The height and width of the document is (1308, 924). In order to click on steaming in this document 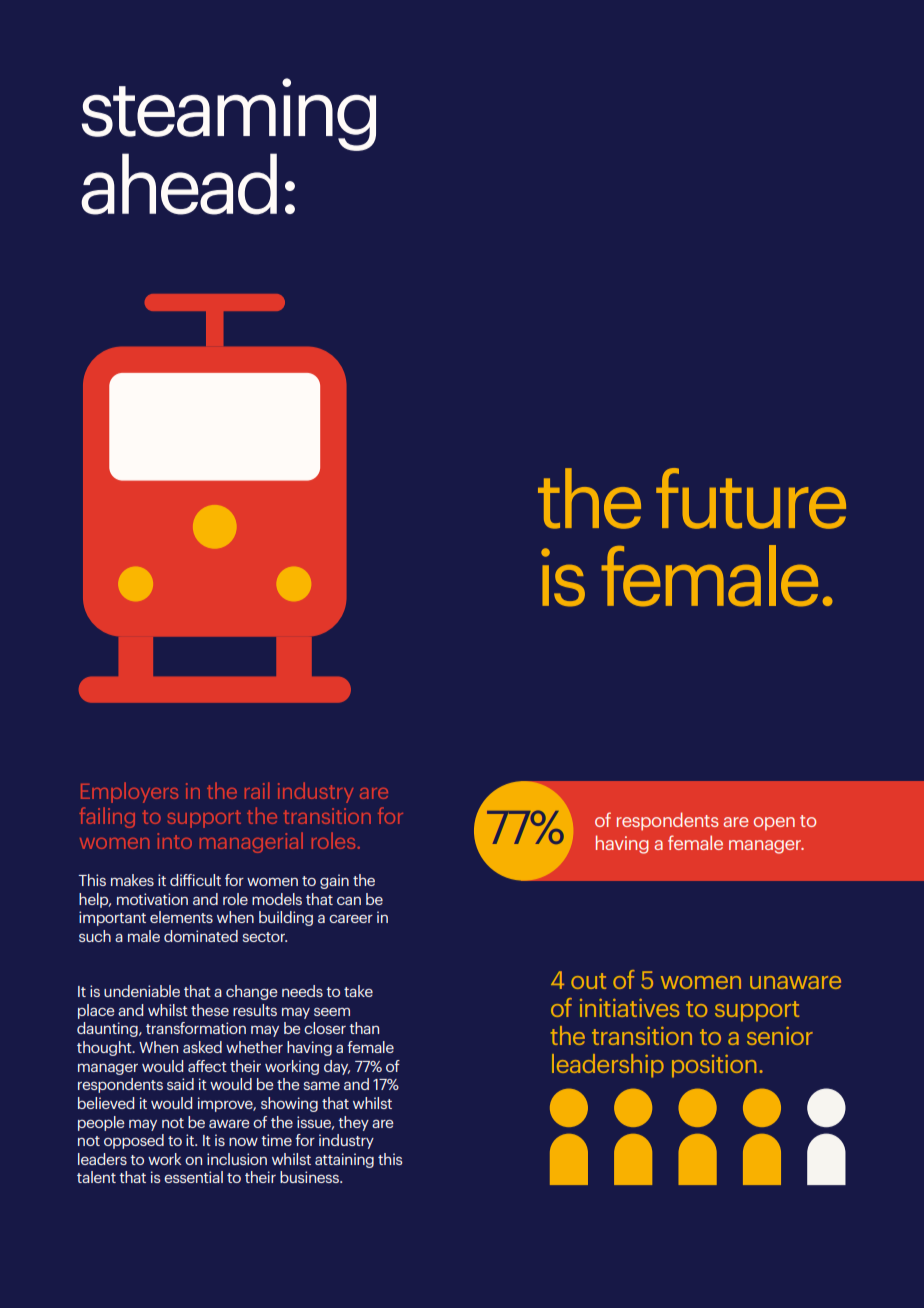, I will do `click(229, 114)`.
